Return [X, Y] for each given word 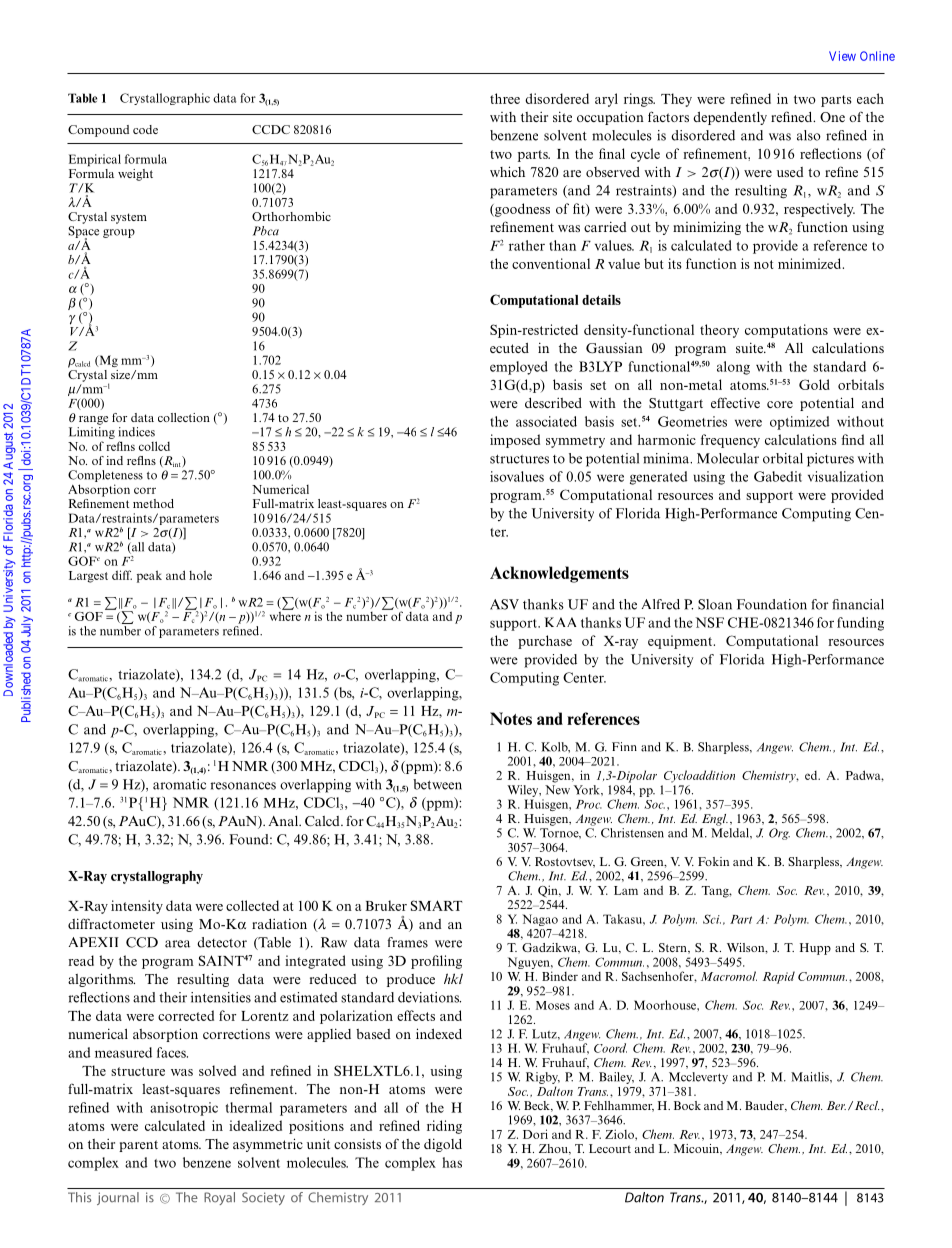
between [437, 784]
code [145, 129]
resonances [243, 786]
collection [184, 417]
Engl [715, 820]
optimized [799, 423]
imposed [515, 441]
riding [444, 1127]
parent [138, 1146]
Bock [687, 1105]
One [832, 117]
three [505, 98]
